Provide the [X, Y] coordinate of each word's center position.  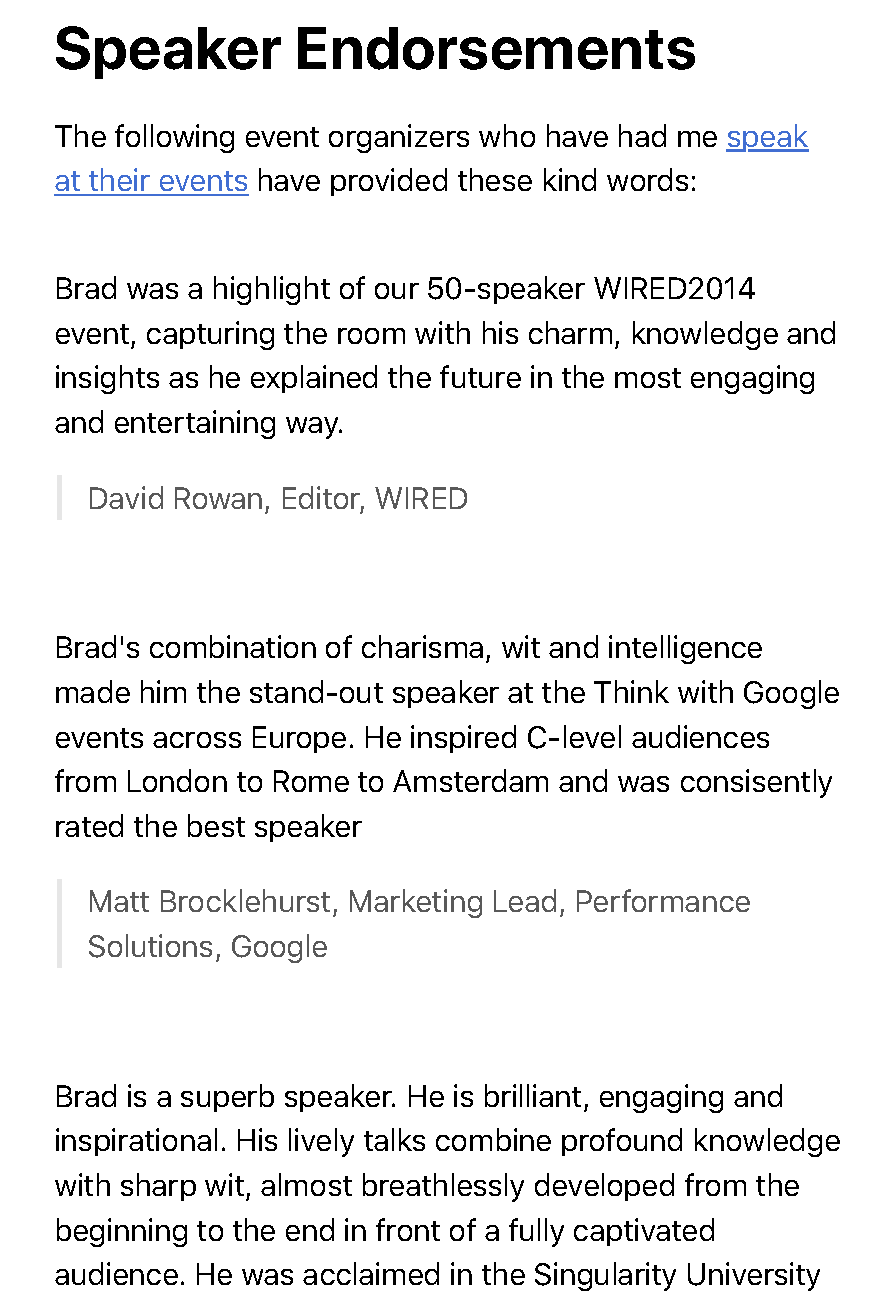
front [408, 1229]
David [126, 497]
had [642, 135]
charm [570, 332]
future [480, 376]
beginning [122, 1232]
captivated [644, 1232]
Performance [663, 900]
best [216, 825]
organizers [399, 138]
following [174, 138]
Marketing [416, 903]
